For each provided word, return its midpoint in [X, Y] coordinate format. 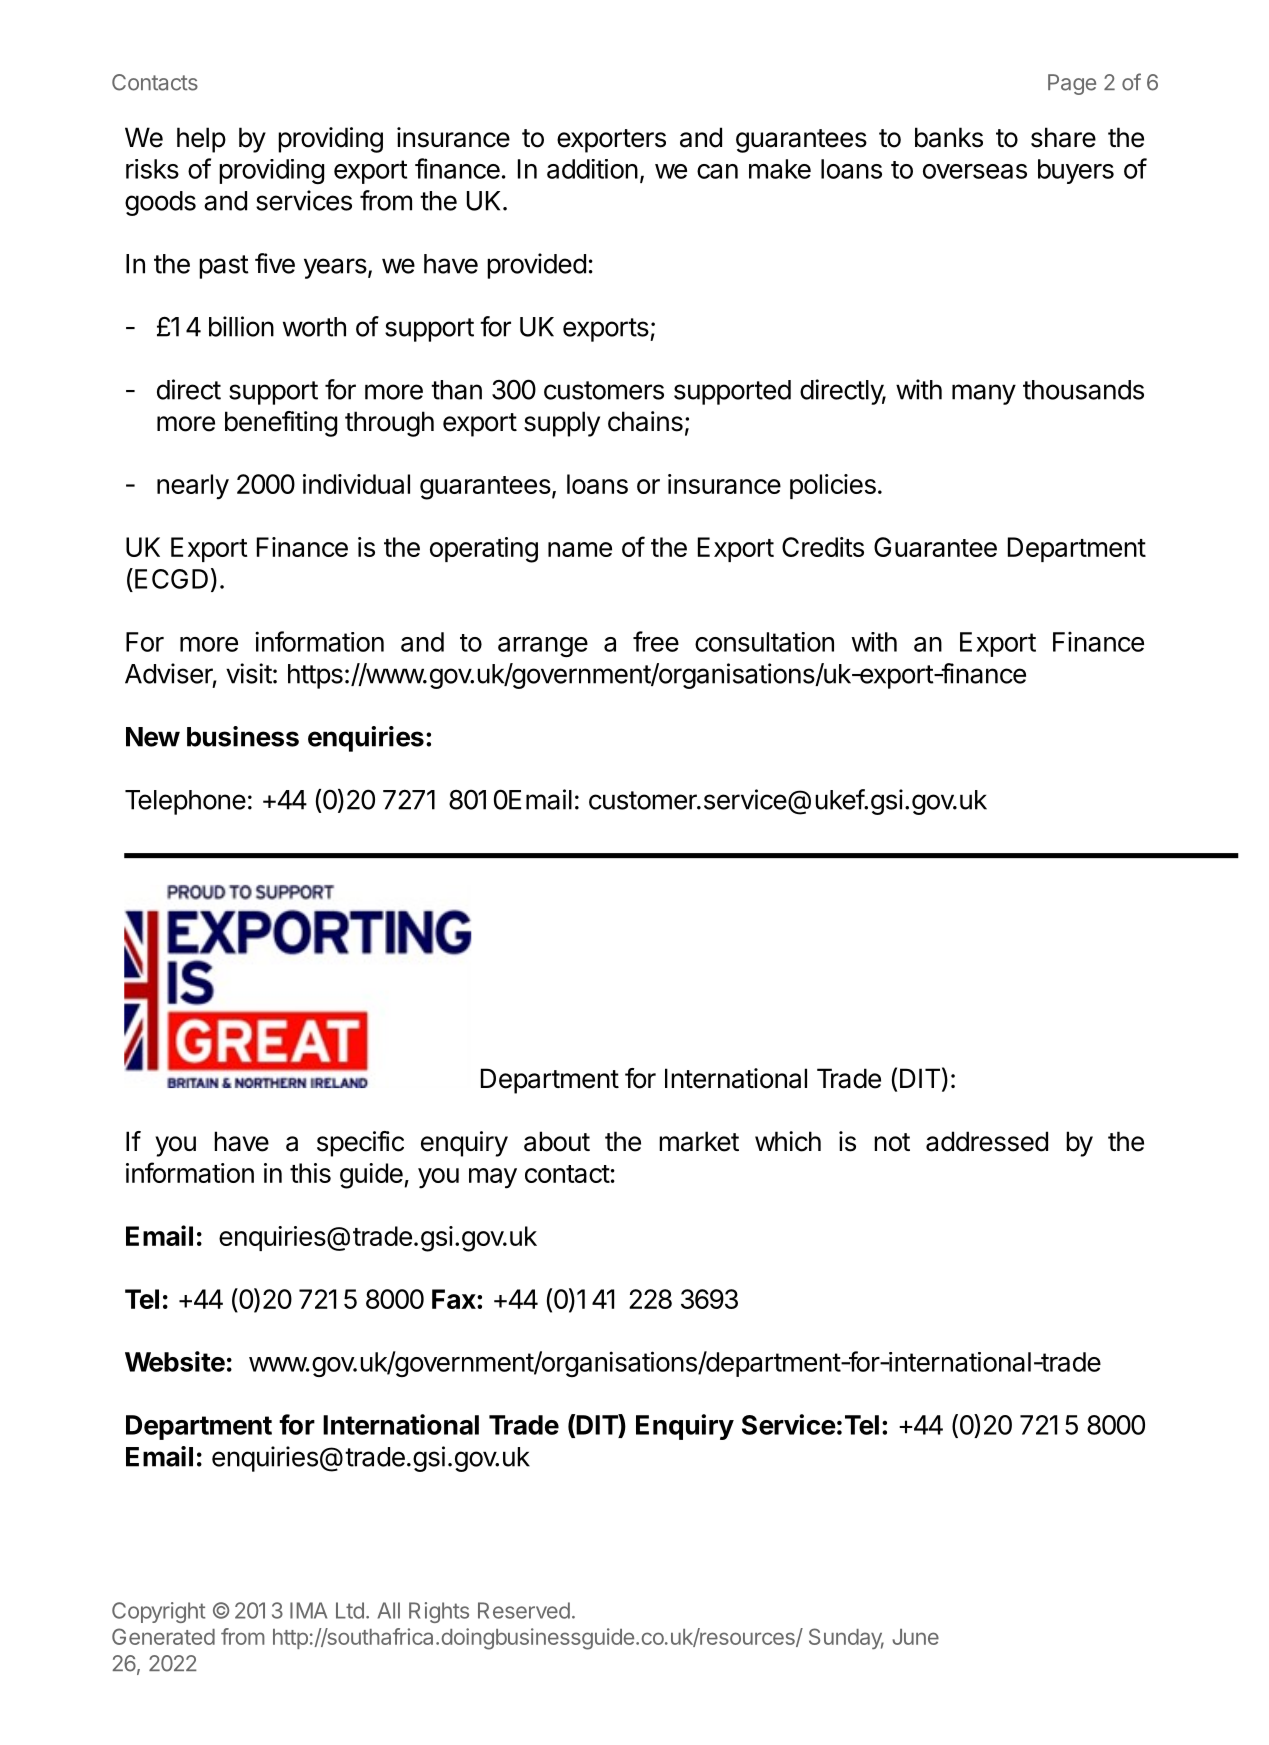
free [656, 641]
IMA [308, 1610]
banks [949, 137]
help [201, 140]
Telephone [185, 802]
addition [592, 169]
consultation [764, 642]
